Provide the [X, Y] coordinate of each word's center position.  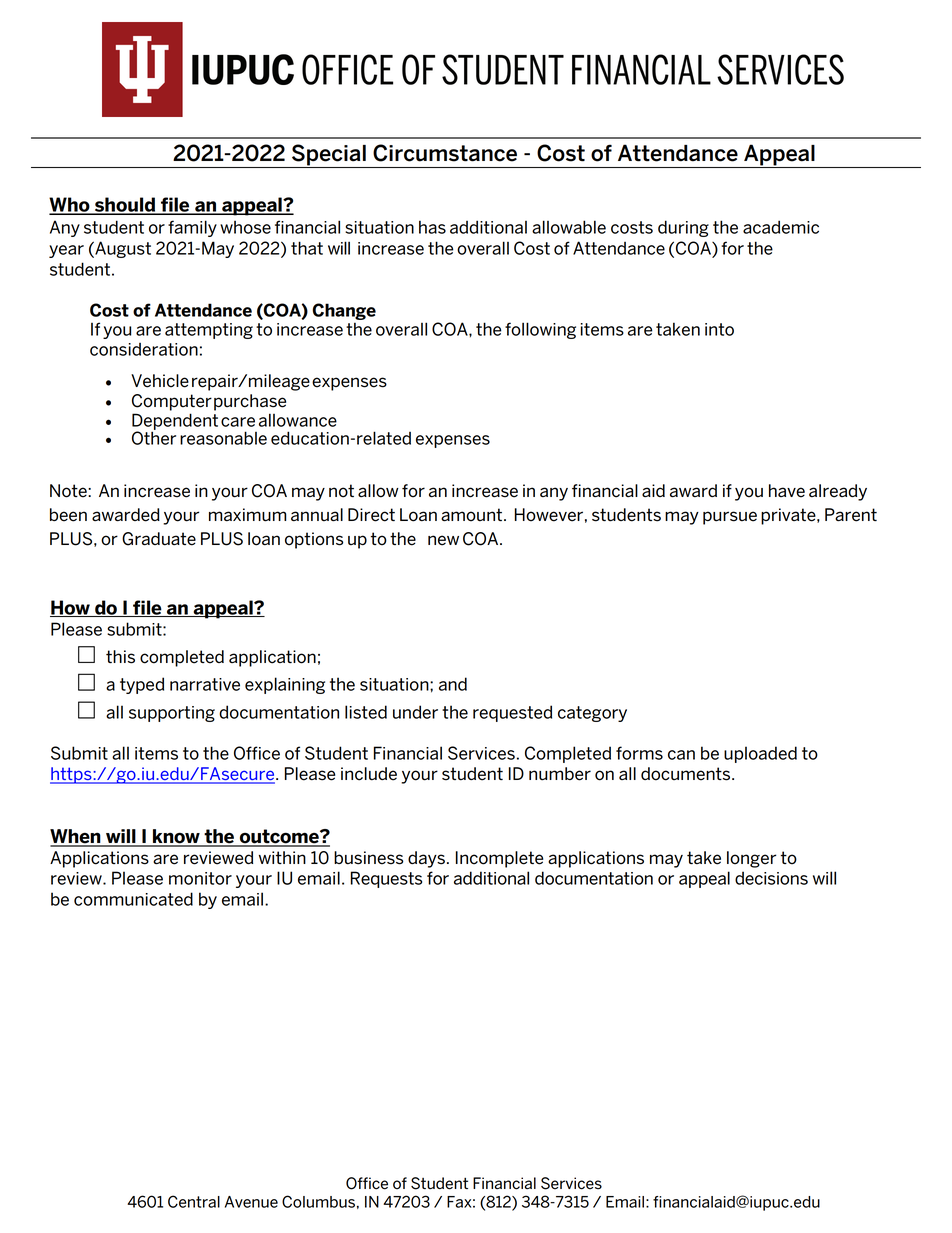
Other [154, 437]
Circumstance [445, 153]
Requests [386, 879]
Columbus [318, 1201]
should [125, 205]
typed [142, 685]
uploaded [760, 754]
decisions [771, 878]
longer [751, 859]
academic [781, 227]
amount [471, 515]
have [787, 491]
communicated [133, 899]
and [453, 684]
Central [194, 1201]
